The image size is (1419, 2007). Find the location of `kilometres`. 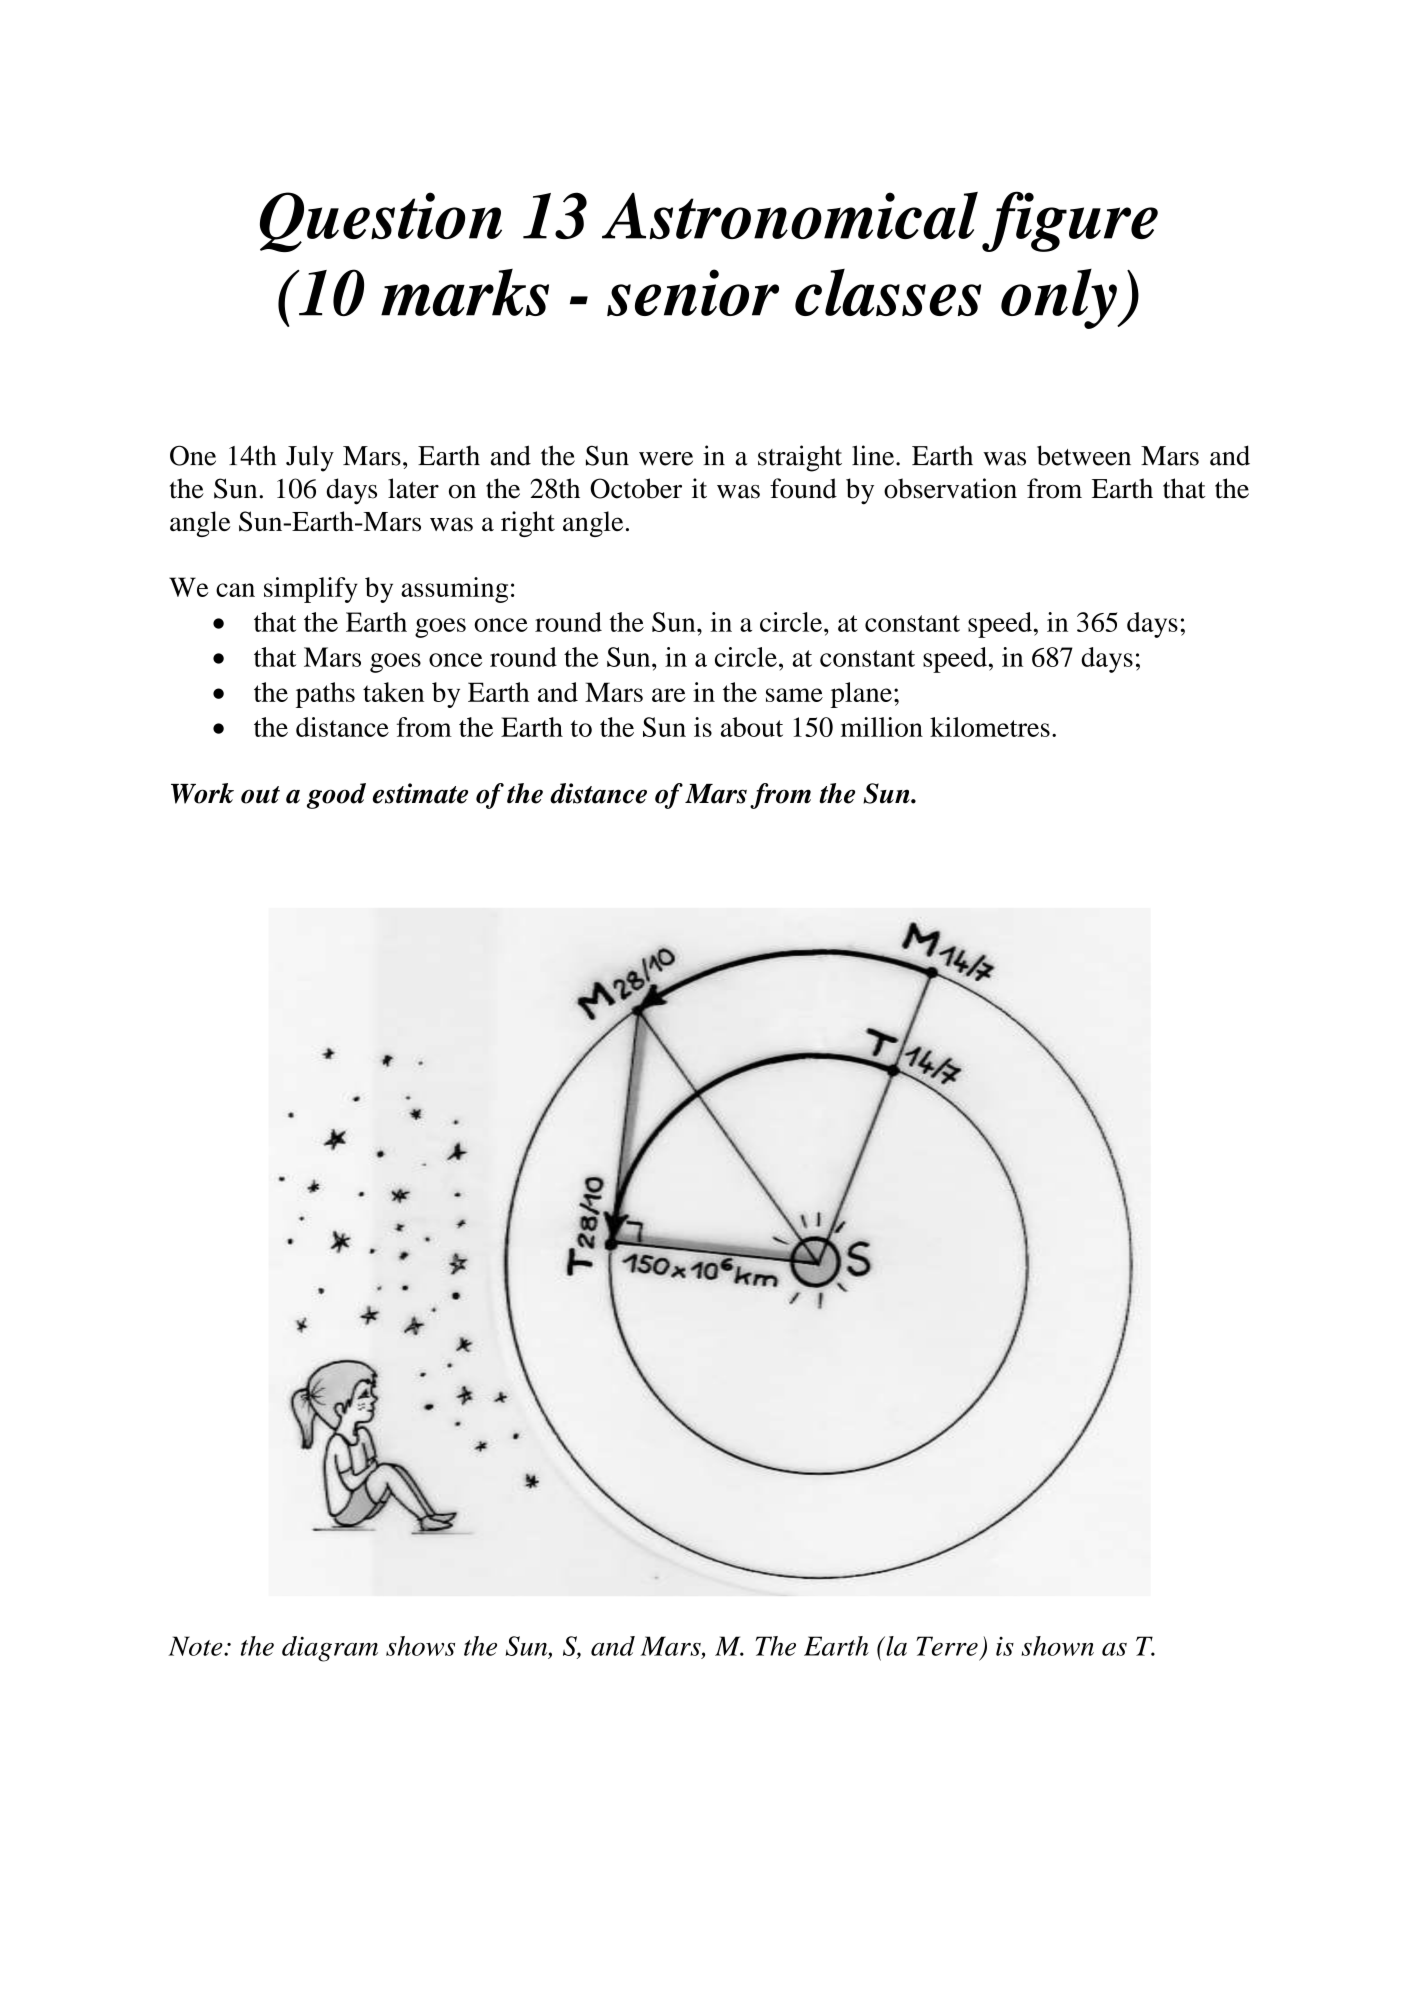

kilometres is located at coordinates (990, 727).
